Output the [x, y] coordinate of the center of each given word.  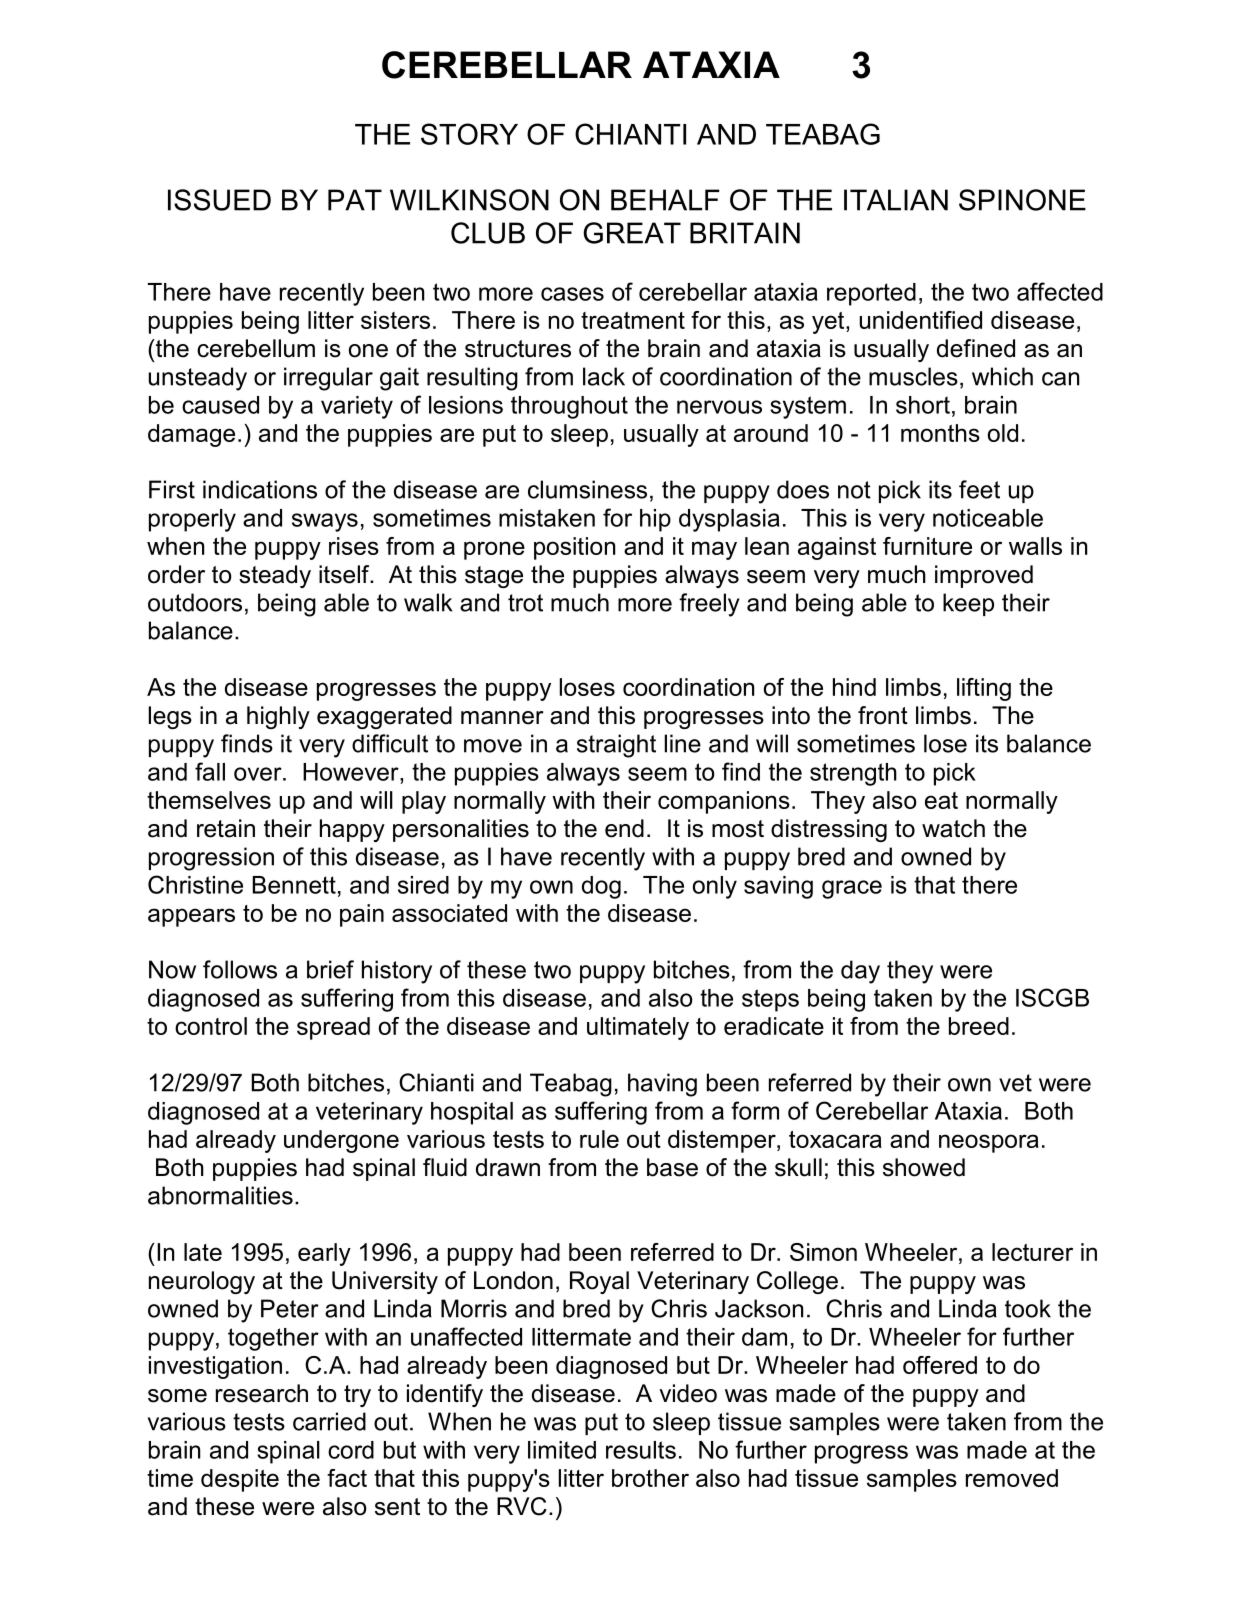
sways [325, 522]
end [624, 828]
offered [940, 1365]
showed [924, 1167]
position [574, 548]
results [641, 1450]
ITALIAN [896, 200]
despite [240, 1480]
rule [599, 1139]
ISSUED [219, 200]
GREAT [632, 233]
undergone [341, 1141]
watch [953, 828]
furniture [927, 546]
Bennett [294, 885]
